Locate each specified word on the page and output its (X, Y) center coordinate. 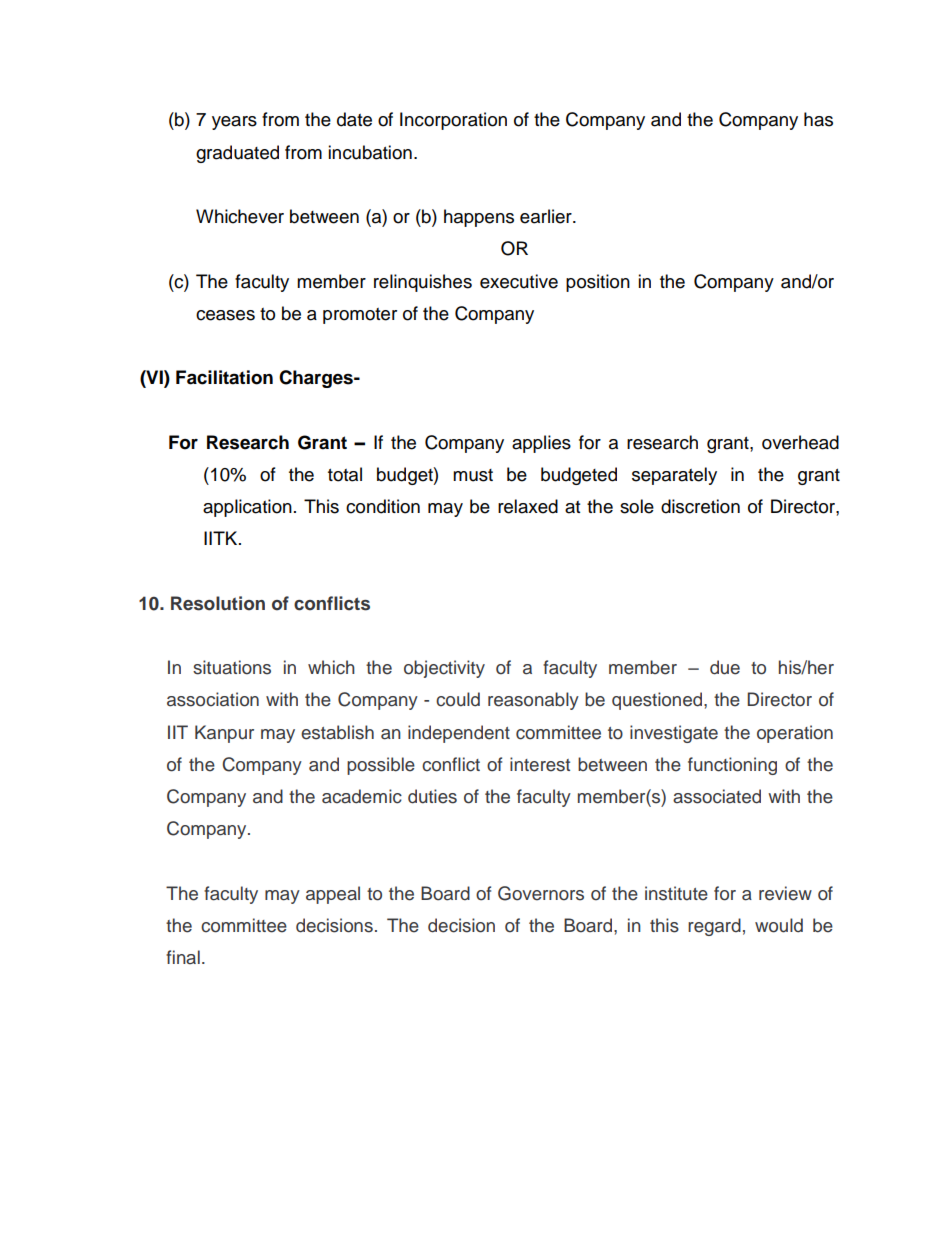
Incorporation (453, 121)
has (818, 119)
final (183, 957)
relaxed (528, 506)
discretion (700, 506)
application (247, 508)
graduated (237, 154)
